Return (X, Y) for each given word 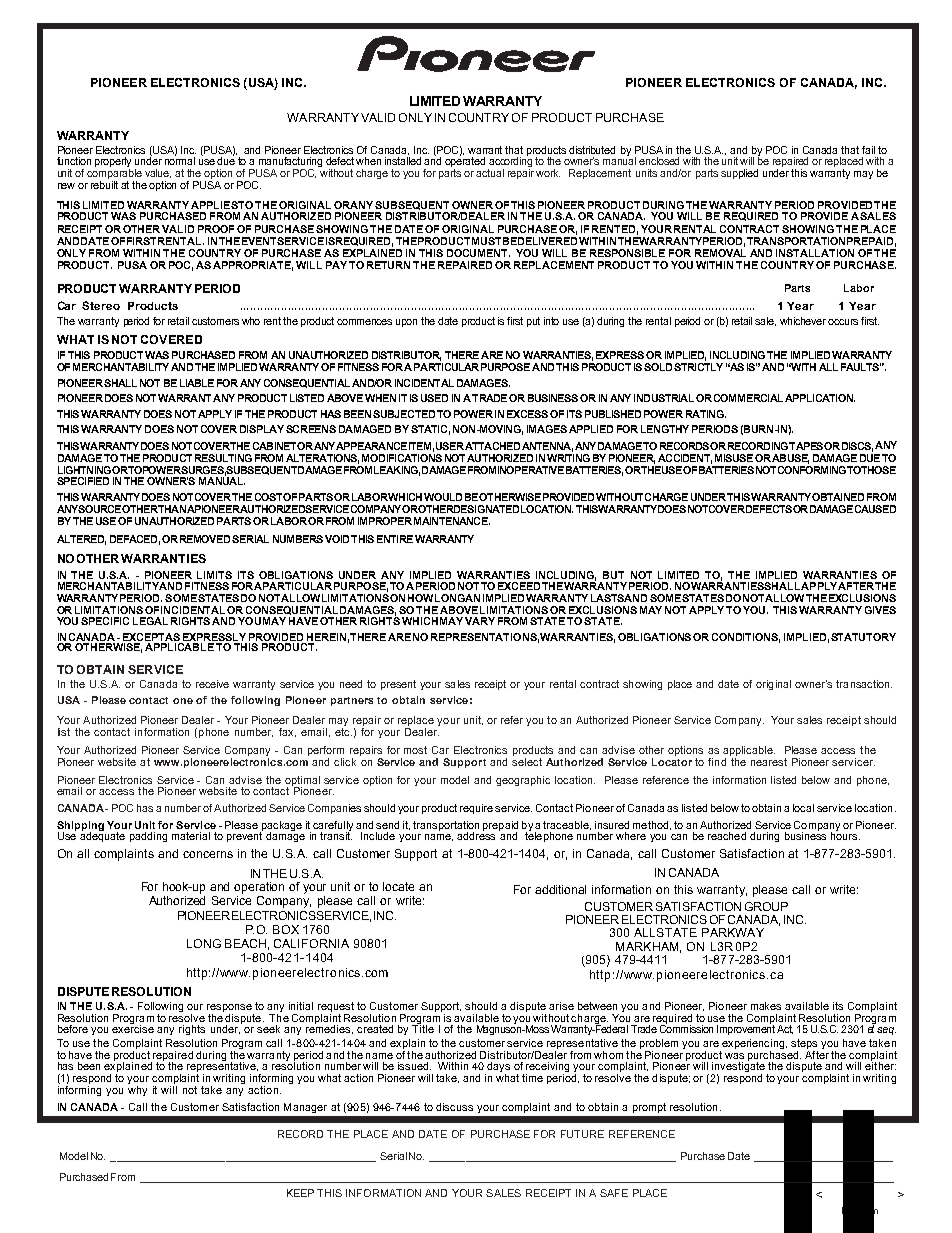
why (137, 1089)
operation (259, 888)
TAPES (806, 446)
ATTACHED (492, 446)
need (351, 684)
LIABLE (197, 383)
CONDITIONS (746, 638)
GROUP (766, 906)
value (158, 173)
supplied (739, 174)
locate (398, 886)
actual (490, 173)
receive (212, 684)
